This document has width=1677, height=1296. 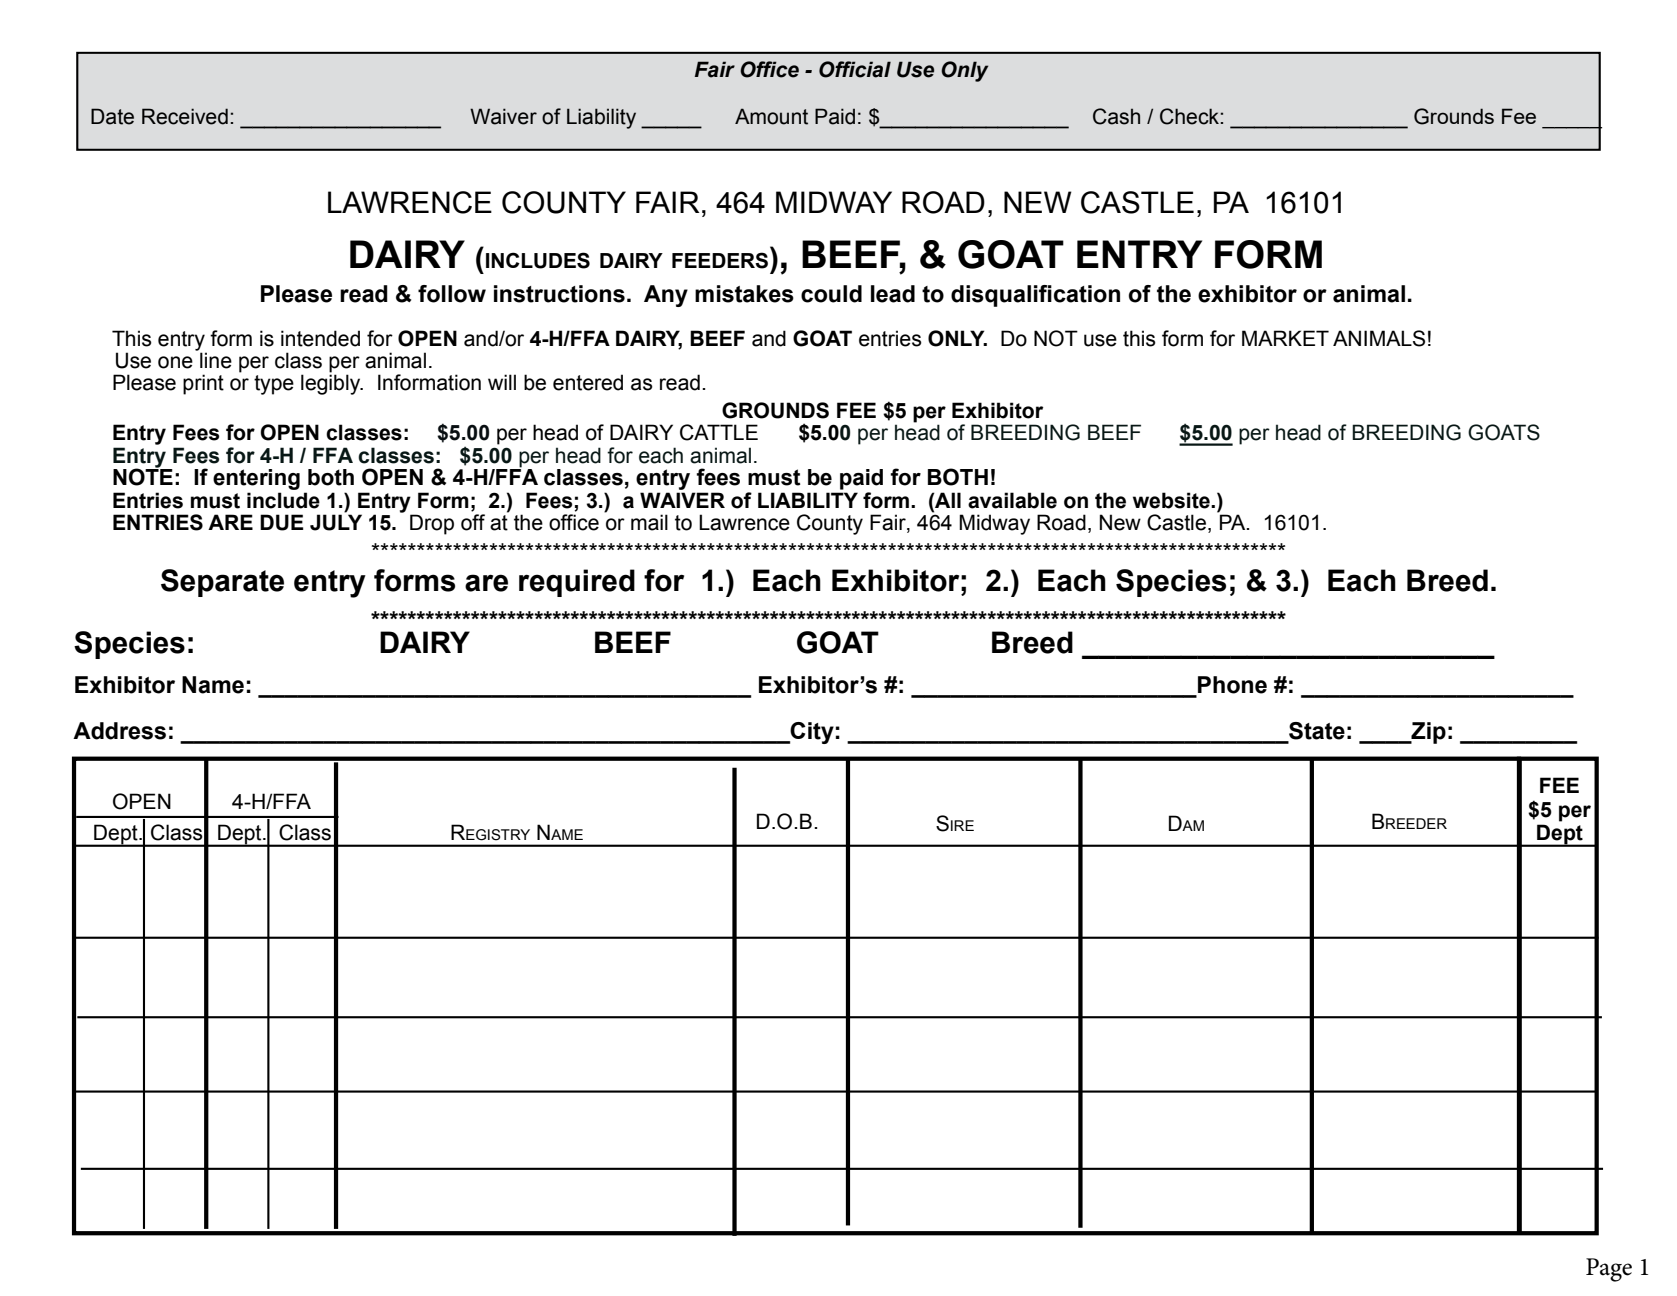 I want to click on Official, so click(x=855, y=69).
